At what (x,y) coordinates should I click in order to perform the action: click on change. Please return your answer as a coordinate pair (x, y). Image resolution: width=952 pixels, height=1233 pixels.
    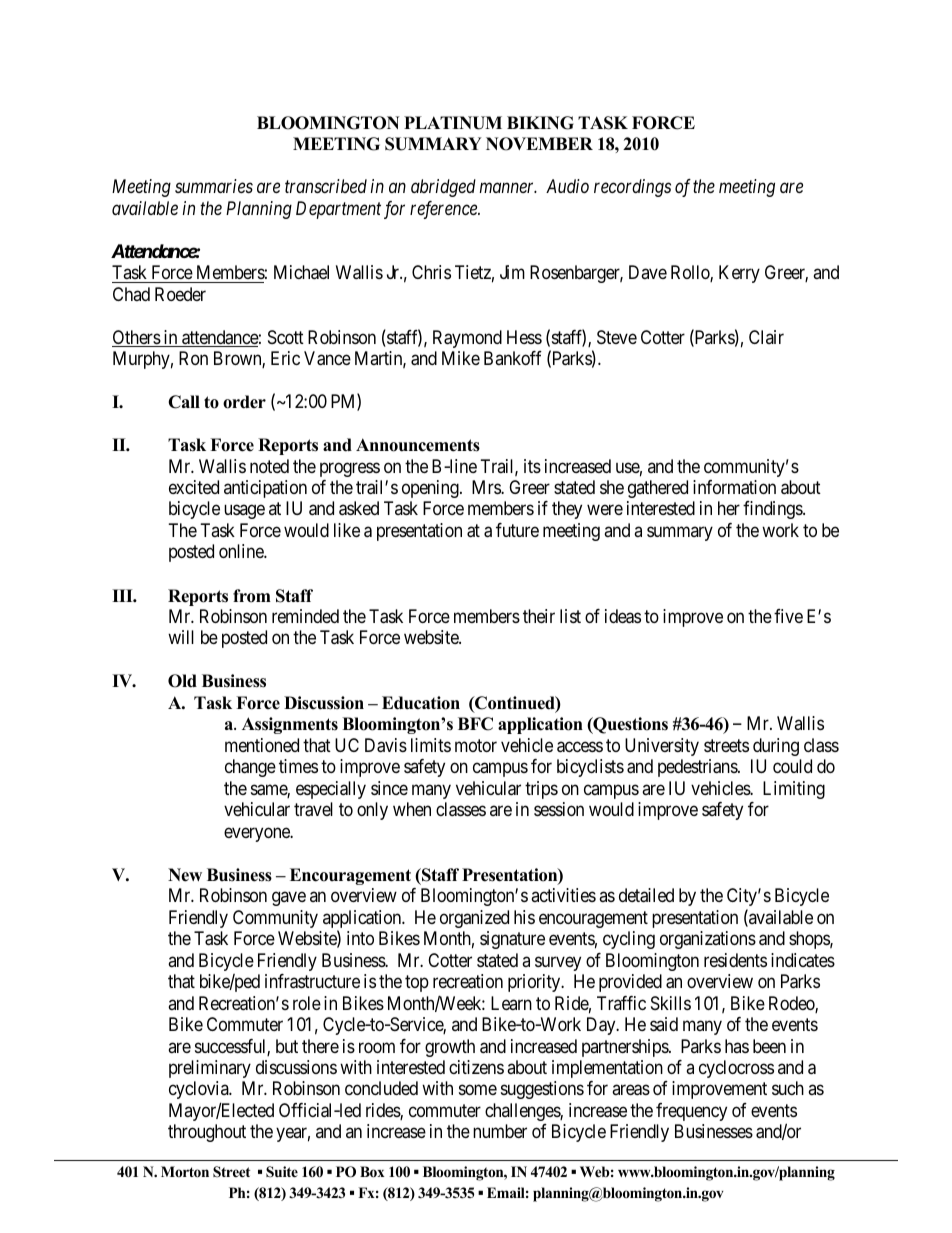
    Looking at the image, I should click on (250, 768).
